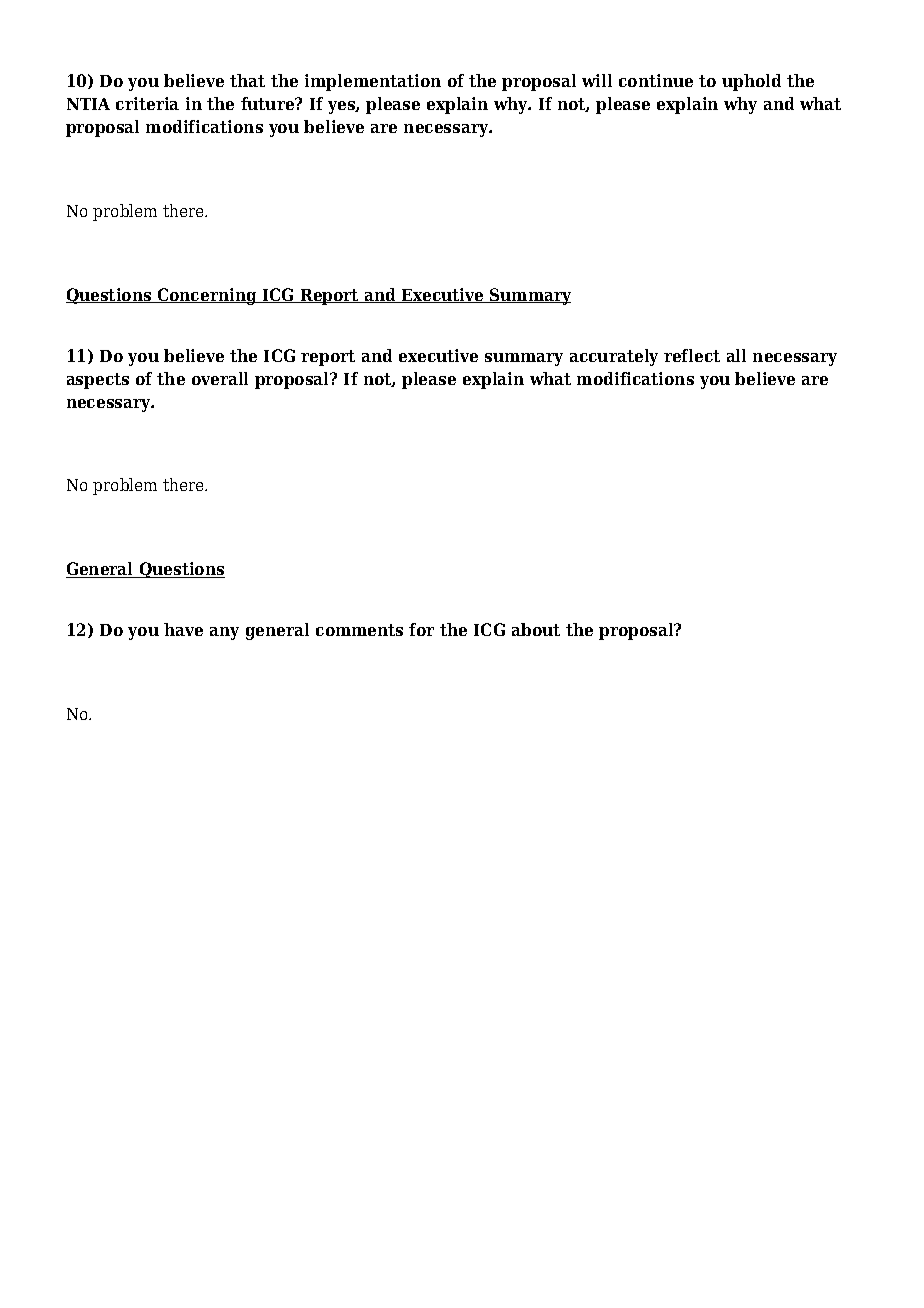  What do you see at coordinates (421, 629) in the screenshot?
I see `for` at bounding box center [421, 629].
